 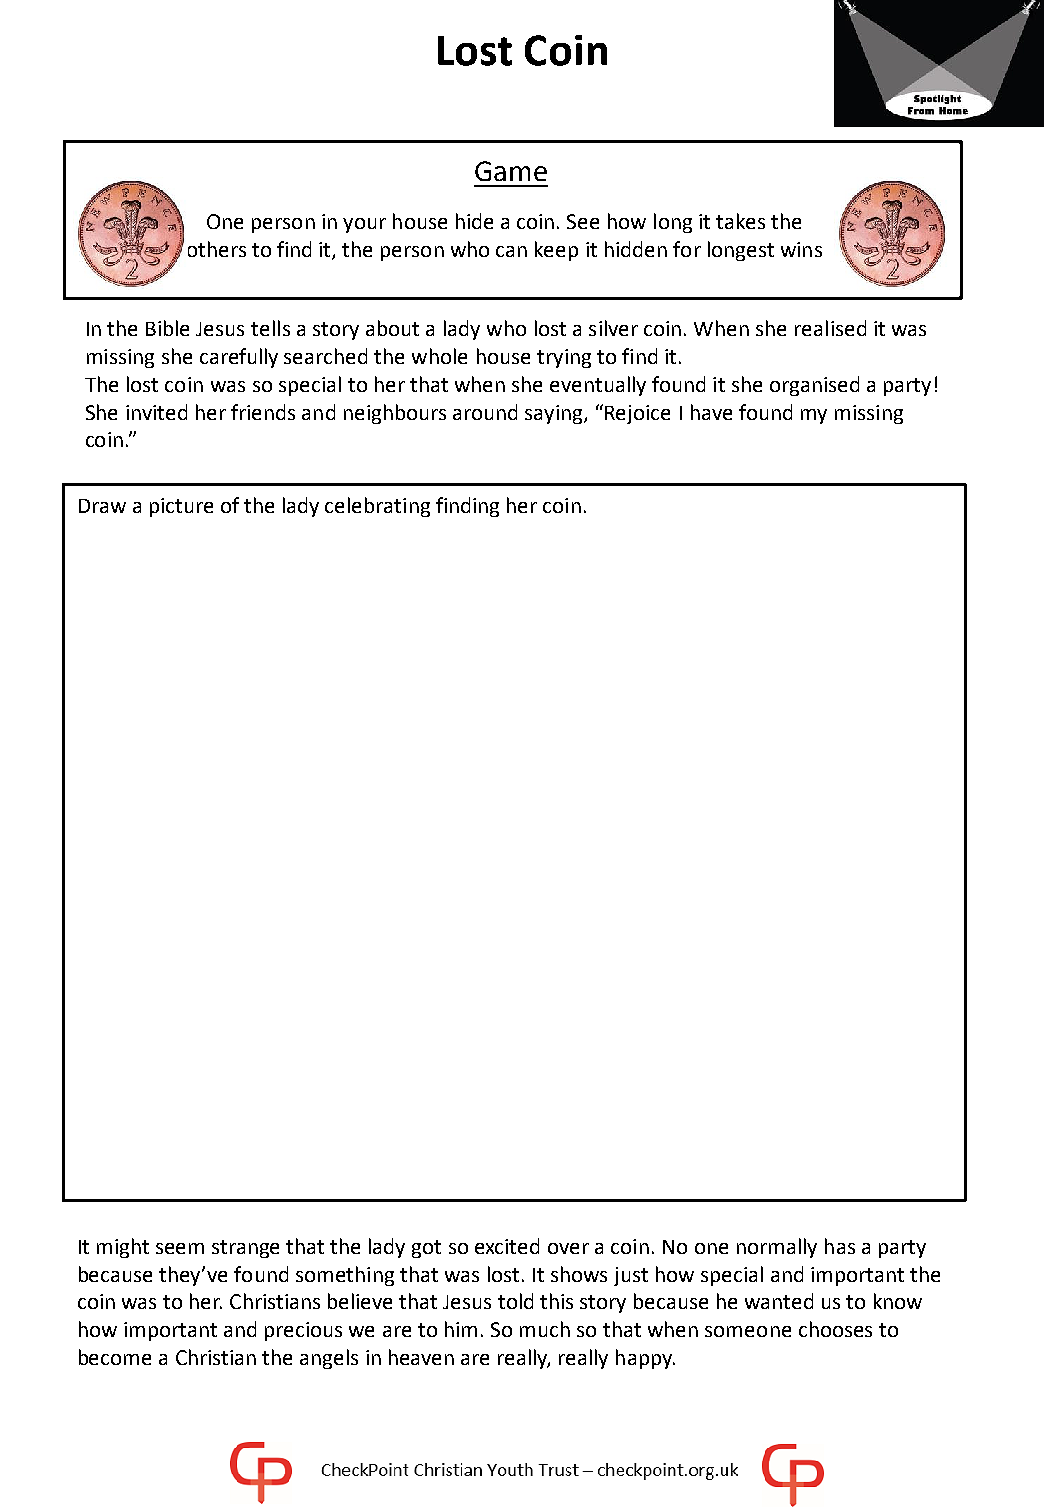 What do you see at coordinates (835, 1329) in the document?
I see `chooses` at bounding box center [835, 1329].
